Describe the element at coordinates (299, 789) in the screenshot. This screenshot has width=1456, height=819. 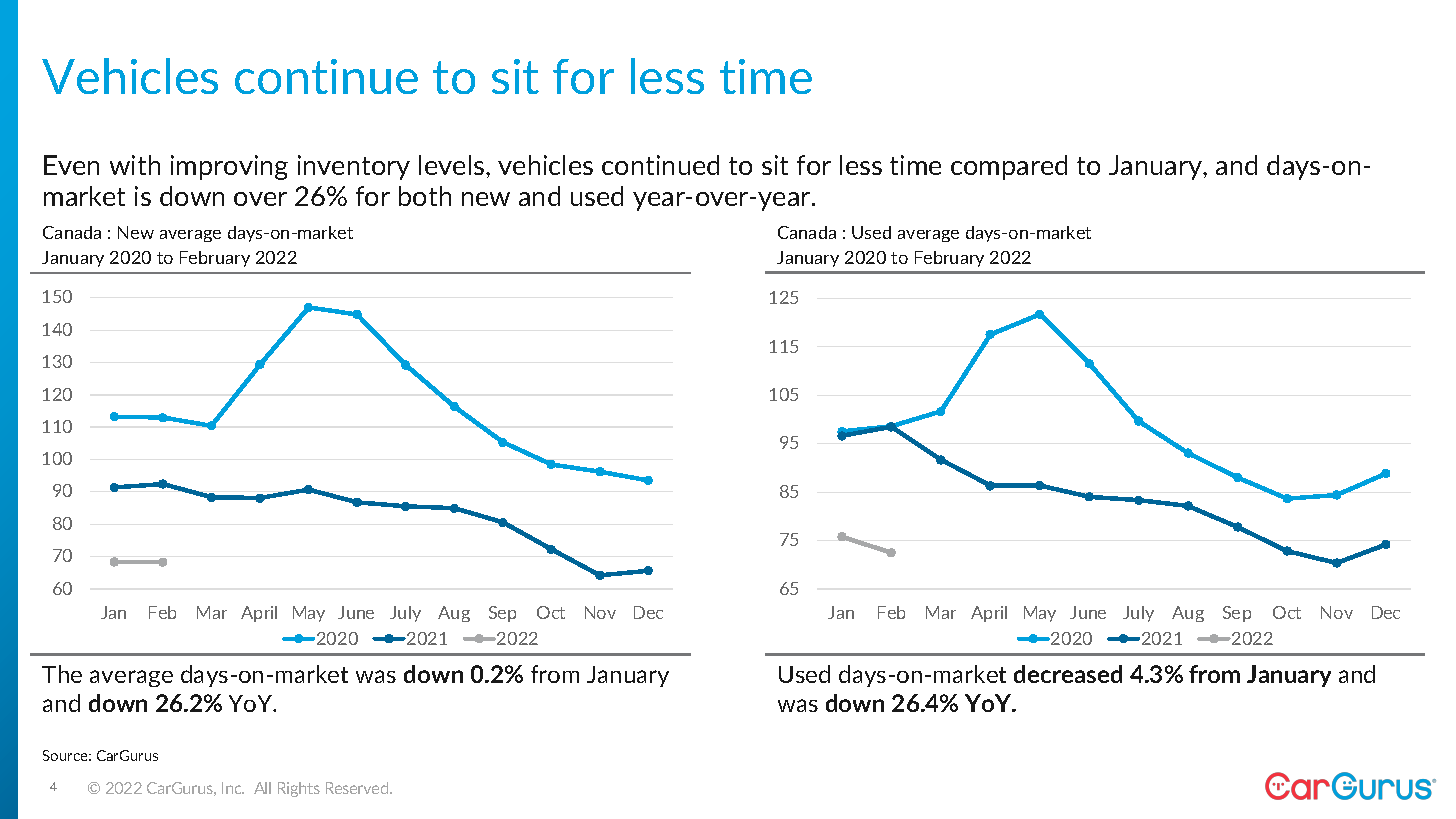
I see `Rights` at that location.
